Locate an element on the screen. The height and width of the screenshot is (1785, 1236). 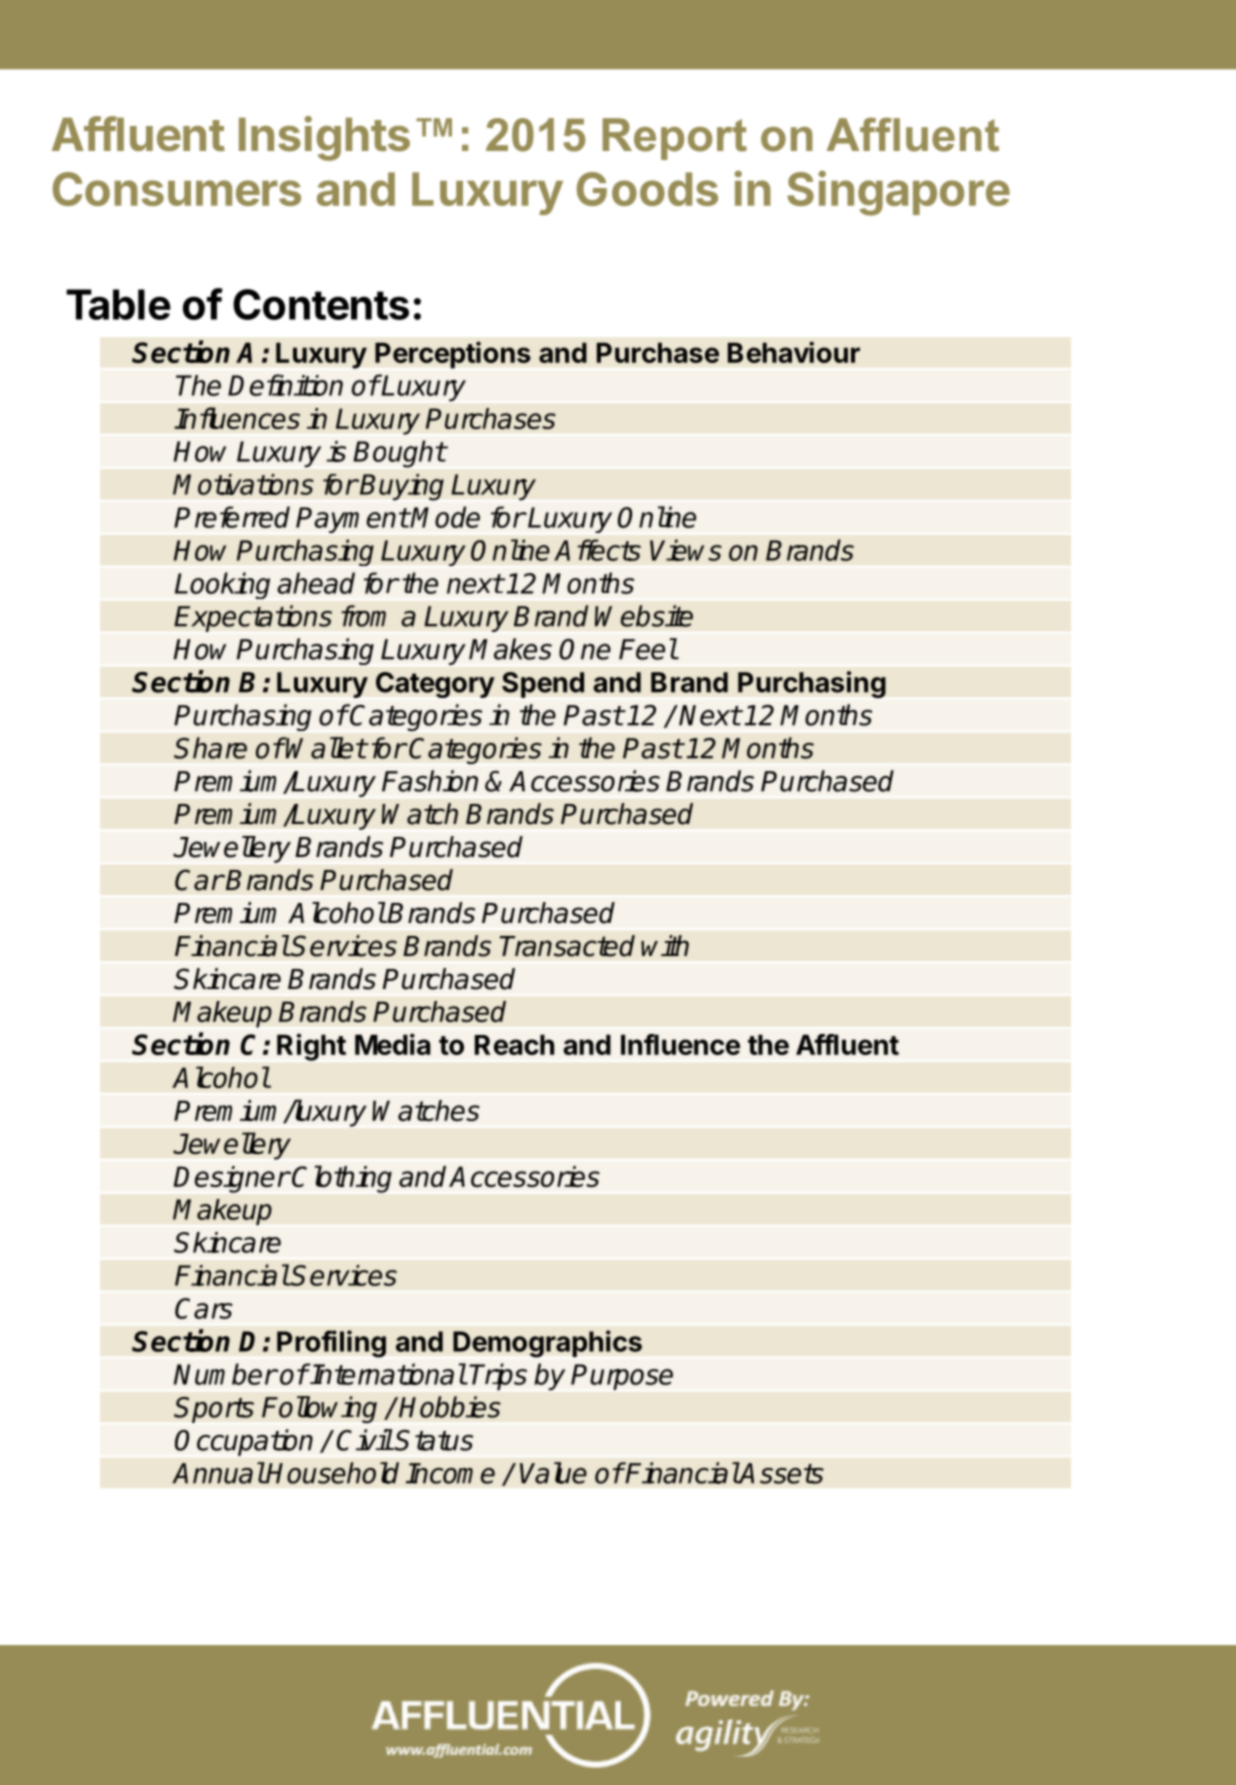
Goods is located at coordinates (647, 189).
